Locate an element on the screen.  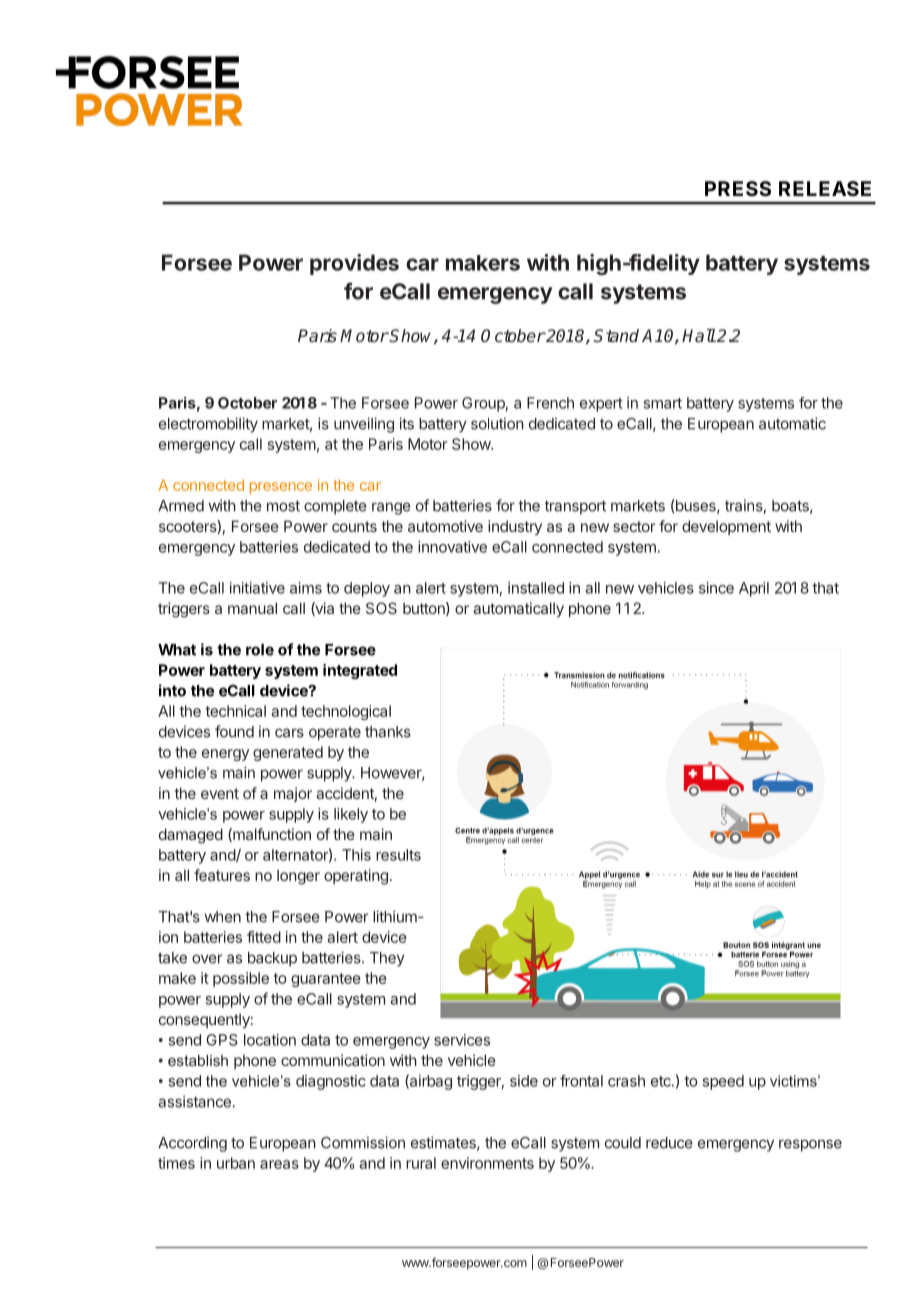
role is located at coordinates (260, 650).
